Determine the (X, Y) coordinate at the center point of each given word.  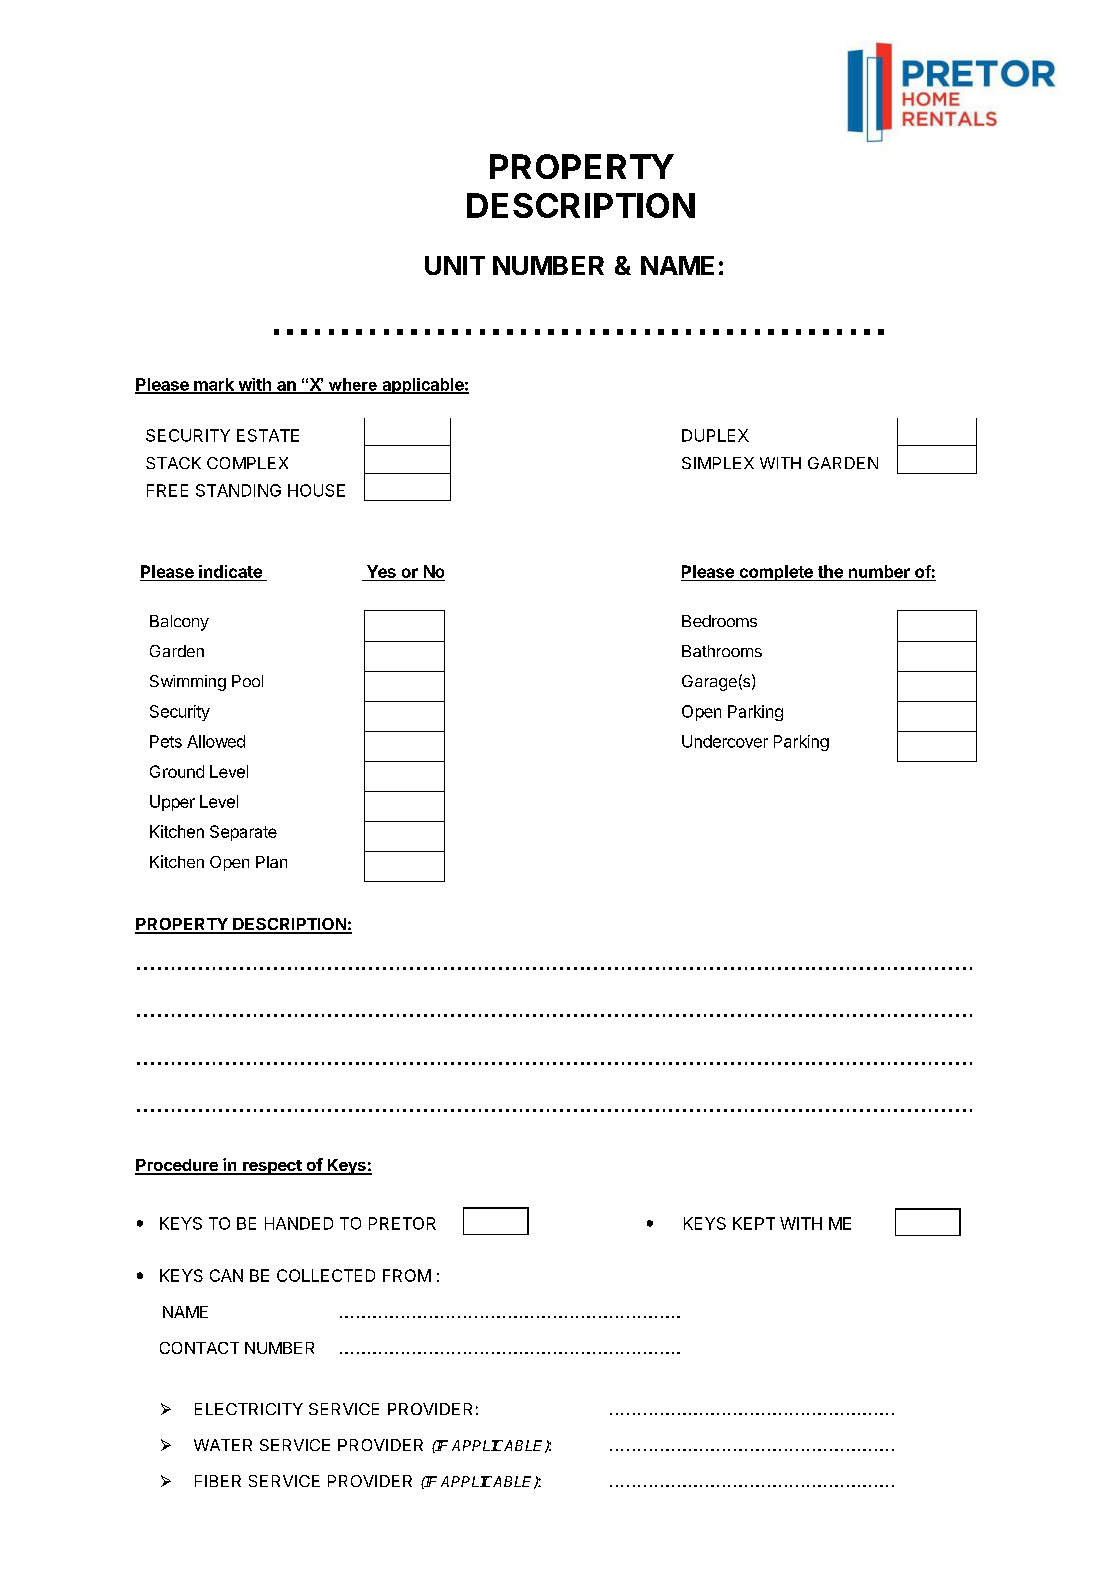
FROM (407, 1275)
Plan (271, 862)
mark (214, 385)
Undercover (725, 741)
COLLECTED (326, 1275)
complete (776, 573)
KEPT (754, 1223)
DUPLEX (715, 435)
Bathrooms (722, 651)
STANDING (238, 490)
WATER (223, 1445)
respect (272, 1167)
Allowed (216, 741)
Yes (381, 571)
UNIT (455, 265)
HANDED (299, 1223)
